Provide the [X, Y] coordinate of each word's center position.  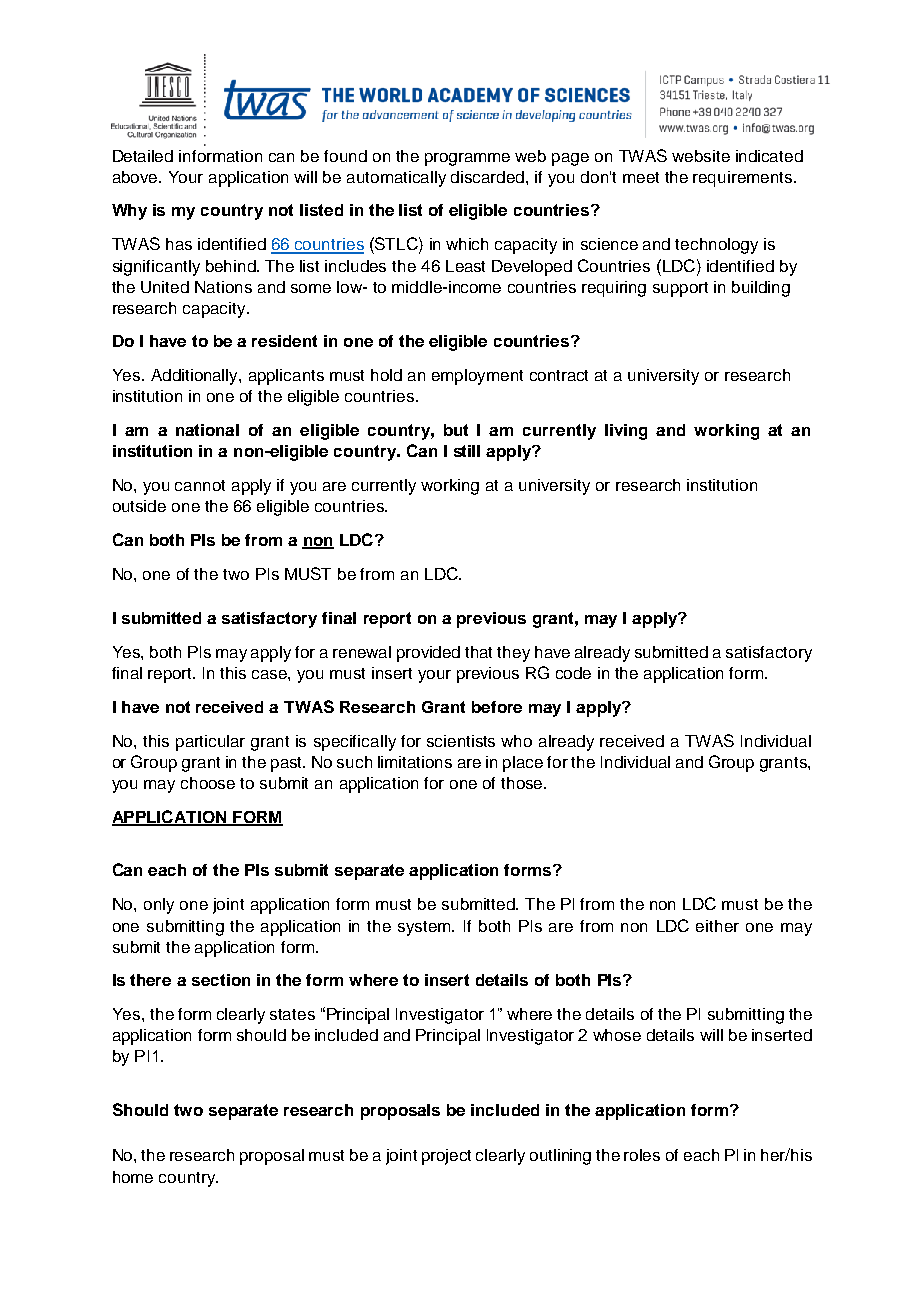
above [136, 177]
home [133, 1177]
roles [642, 1155]
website [701, 156]
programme [467, 159]
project [446, 1157]
